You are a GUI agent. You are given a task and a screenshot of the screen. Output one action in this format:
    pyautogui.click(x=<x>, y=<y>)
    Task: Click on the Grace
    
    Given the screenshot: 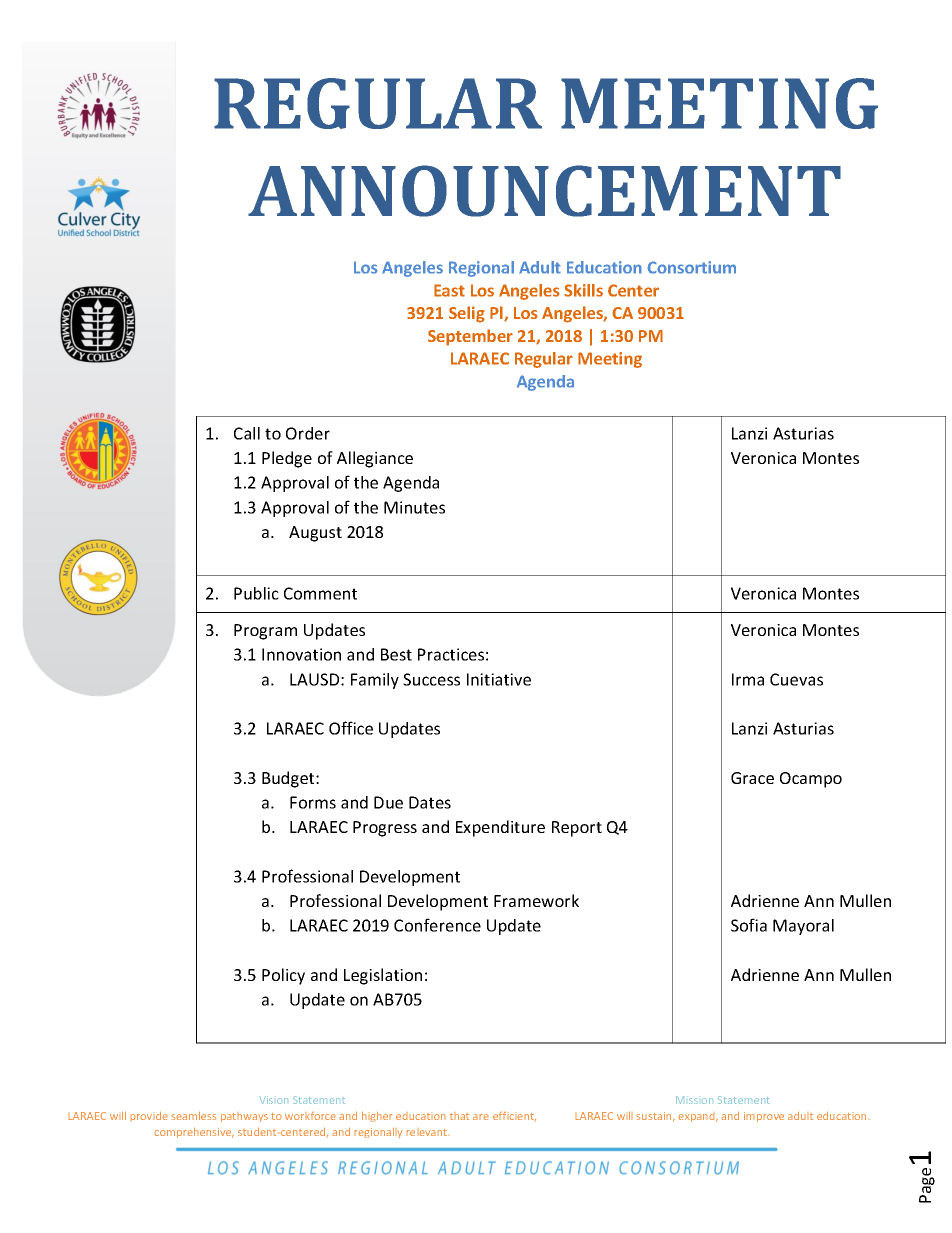 What is the action you would take?
    pyautogui.click(x=752, y=778)
